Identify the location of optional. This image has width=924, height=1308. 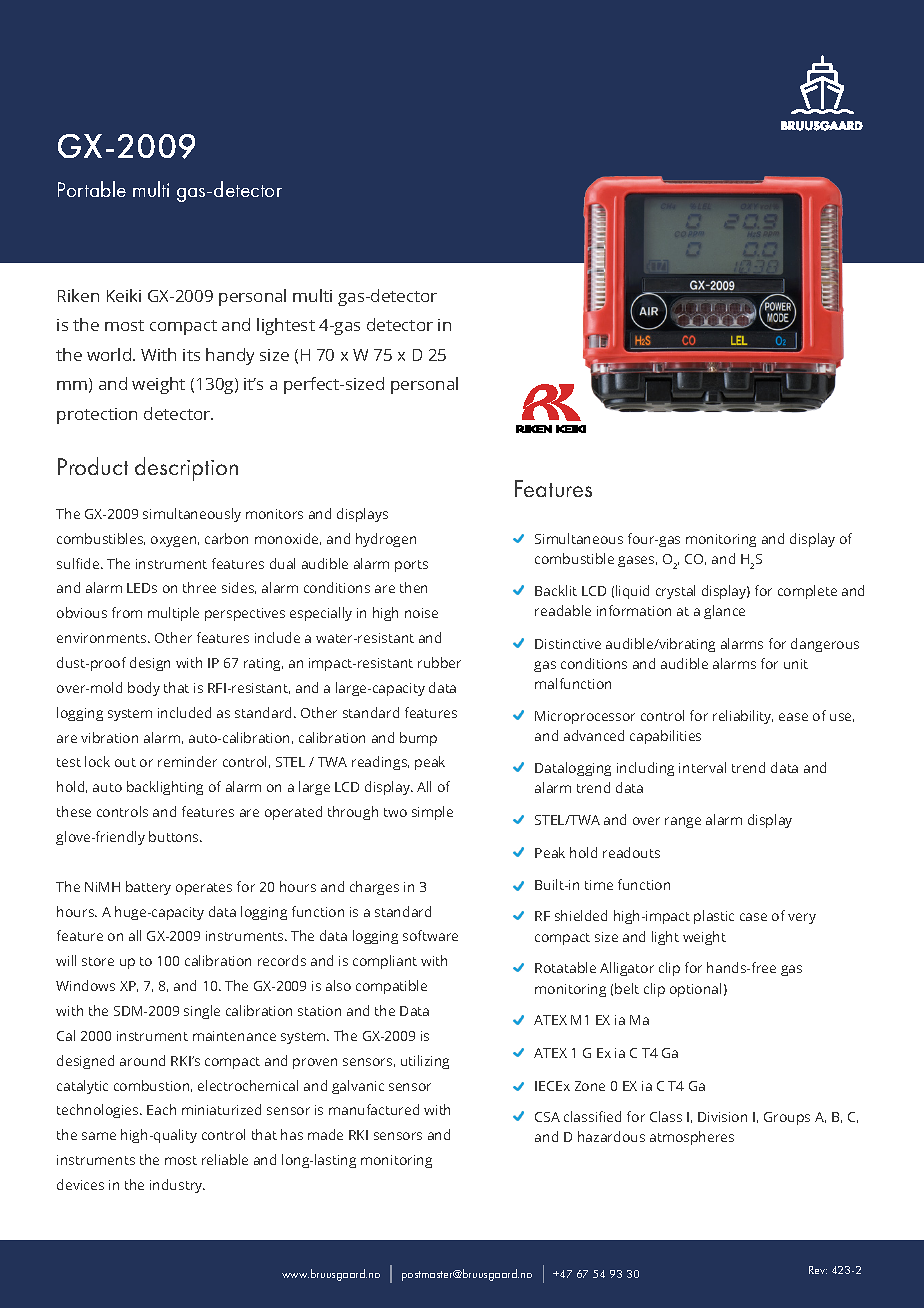
(695, 990).
